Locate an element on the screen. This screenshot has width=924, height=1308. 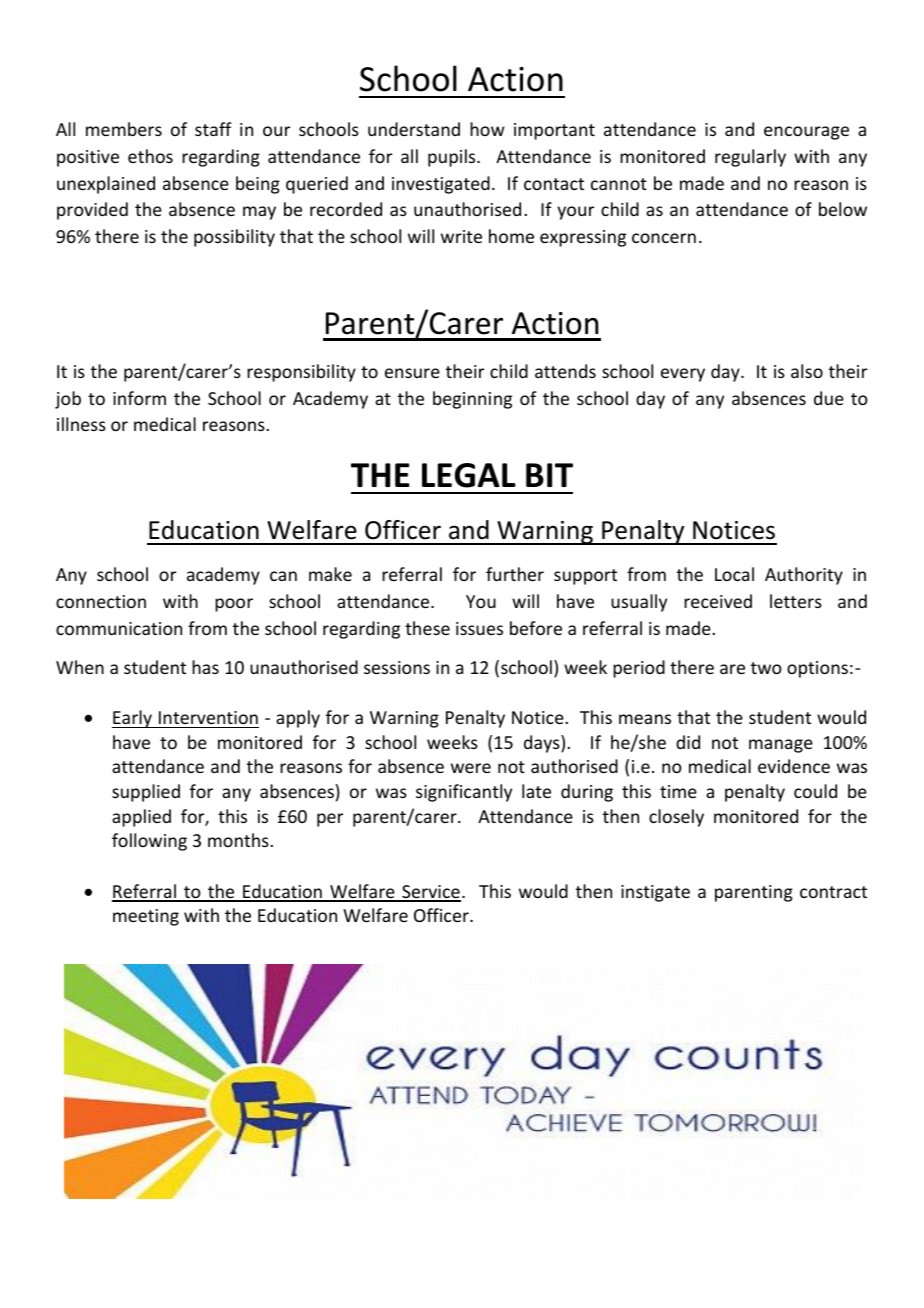
supplied is located at coordinates (146, 793).
